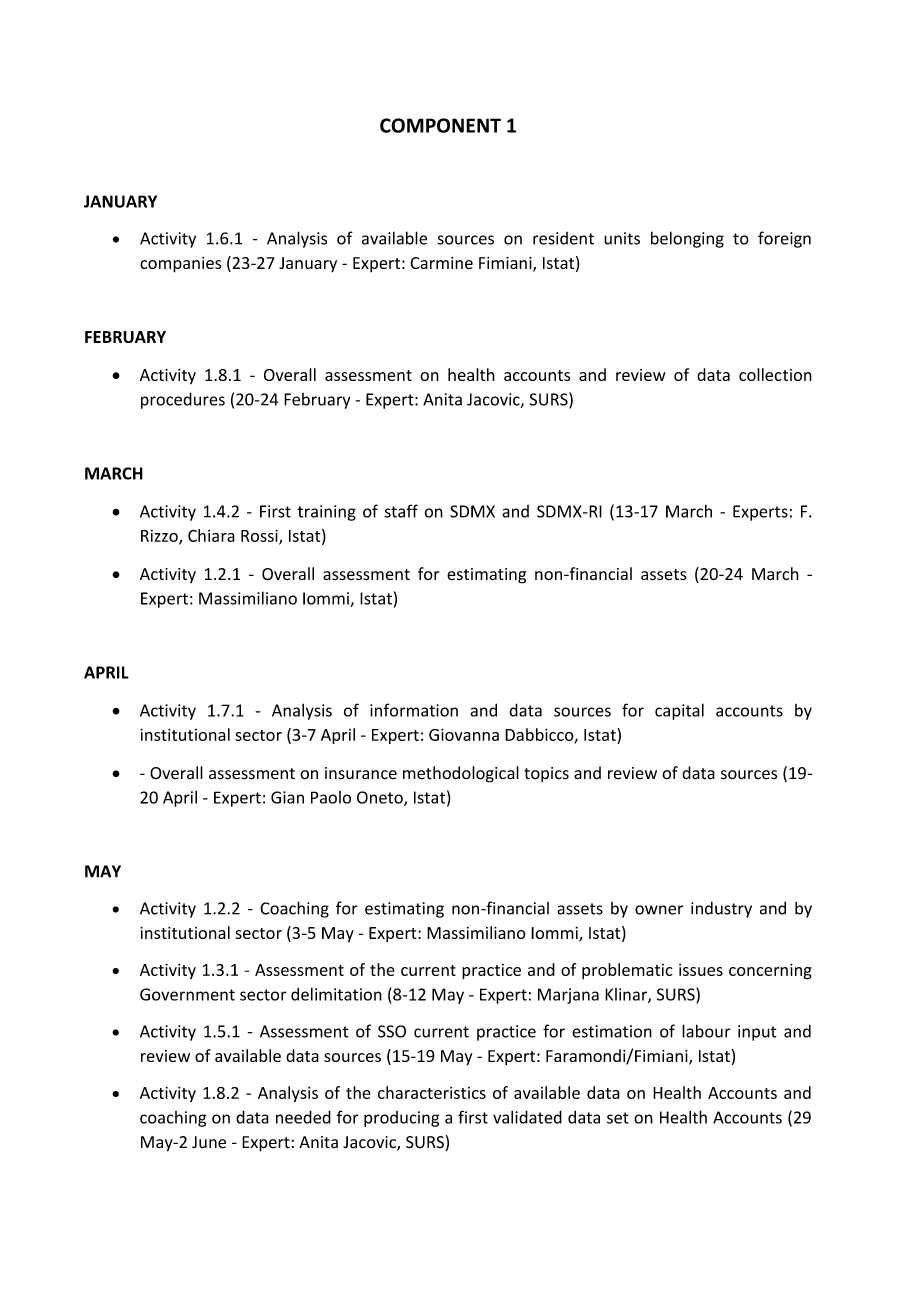 This page has width=924, height=1307. Describe the element at coordinates (679, 711) in the page. I see `capital` at that location.
